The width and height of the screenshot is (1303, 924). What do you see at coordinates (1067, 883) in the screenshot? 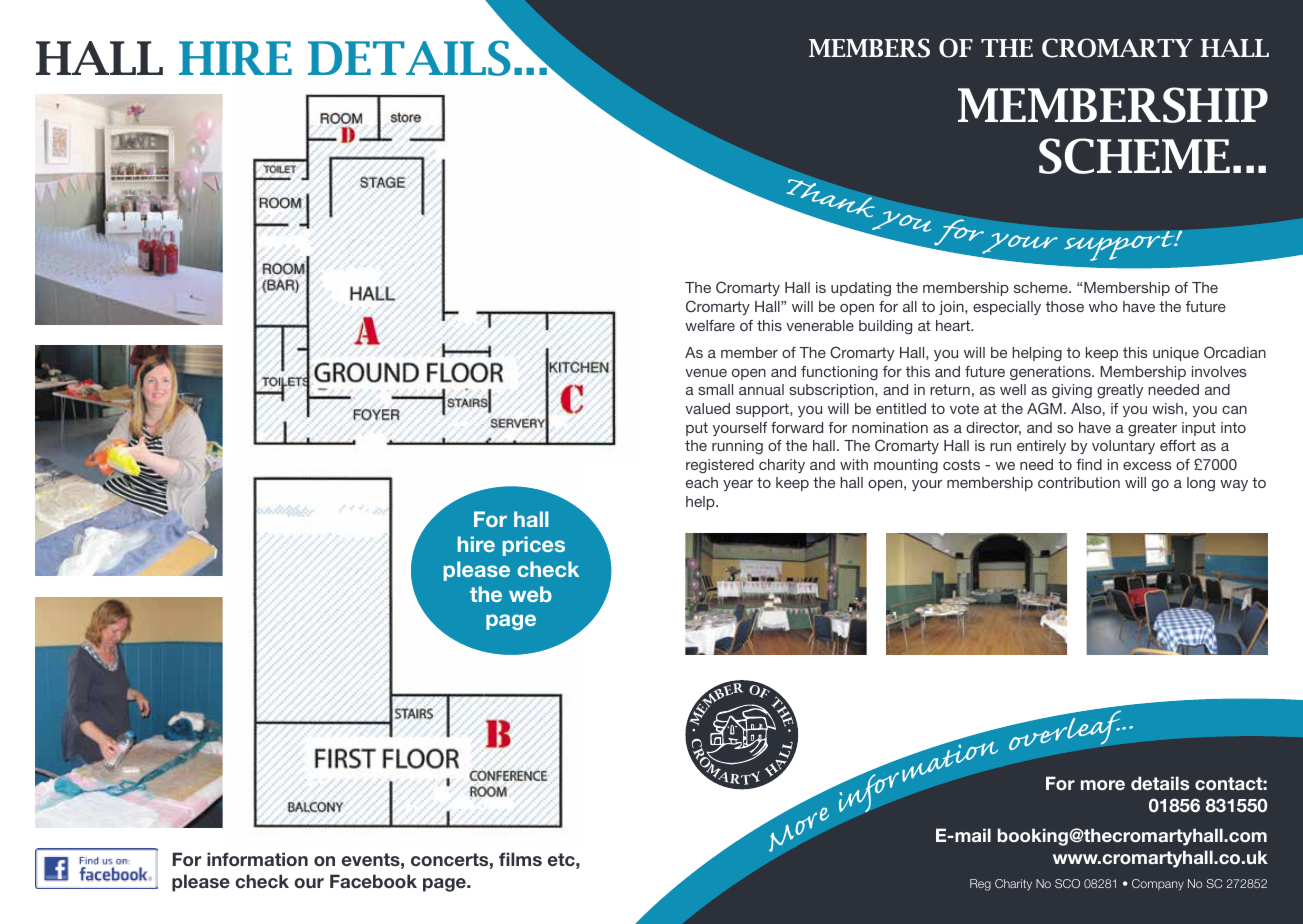
I see `SCO` at bounding box center [1067, 883].
